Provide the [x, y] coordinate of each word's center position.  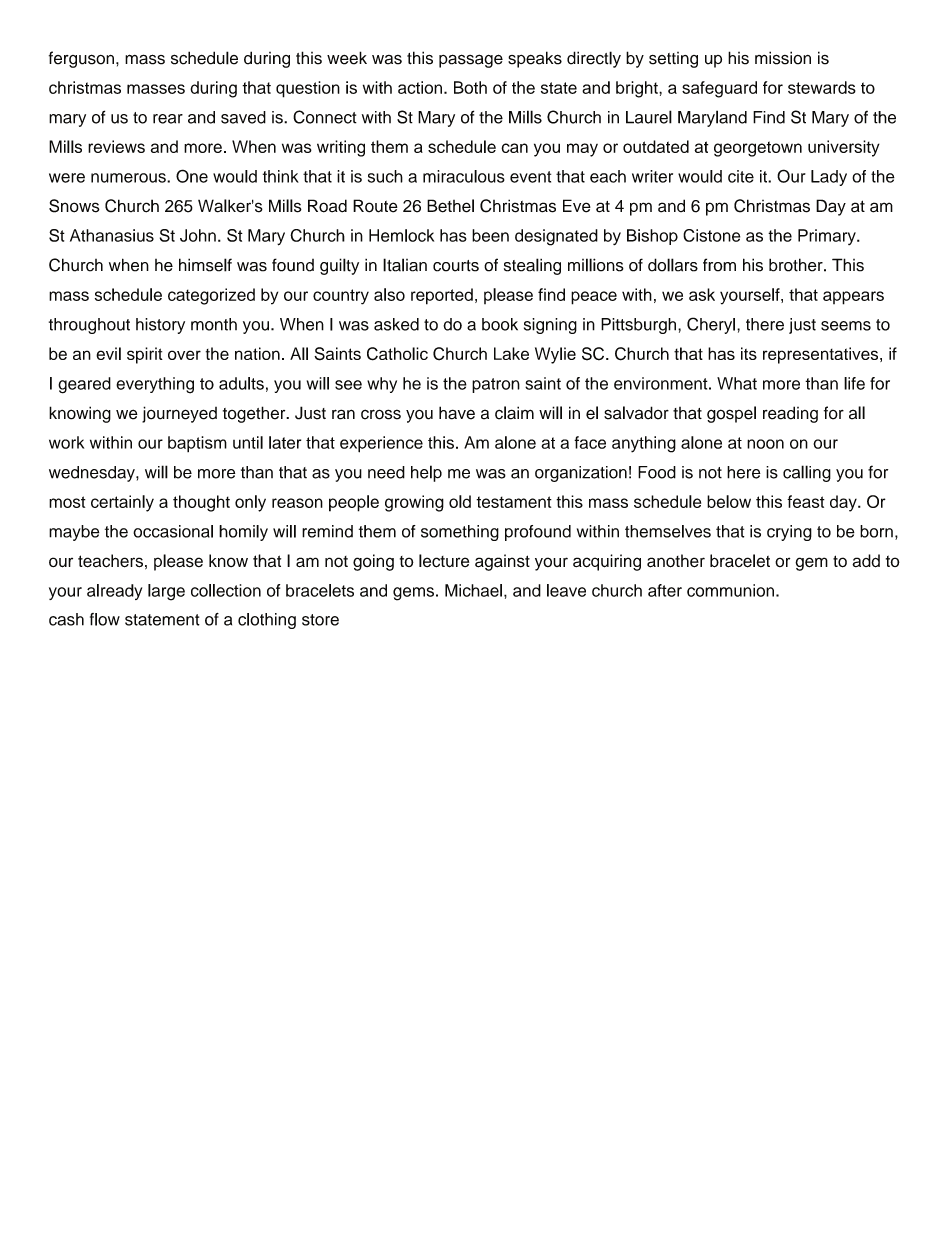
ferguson [81, 59]
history [160, 326]
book [500, 324]
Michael [473, 590]
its [749, 353]
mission [783, 58]
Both [470, 87]
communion [730, 590]
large [166, 592]
